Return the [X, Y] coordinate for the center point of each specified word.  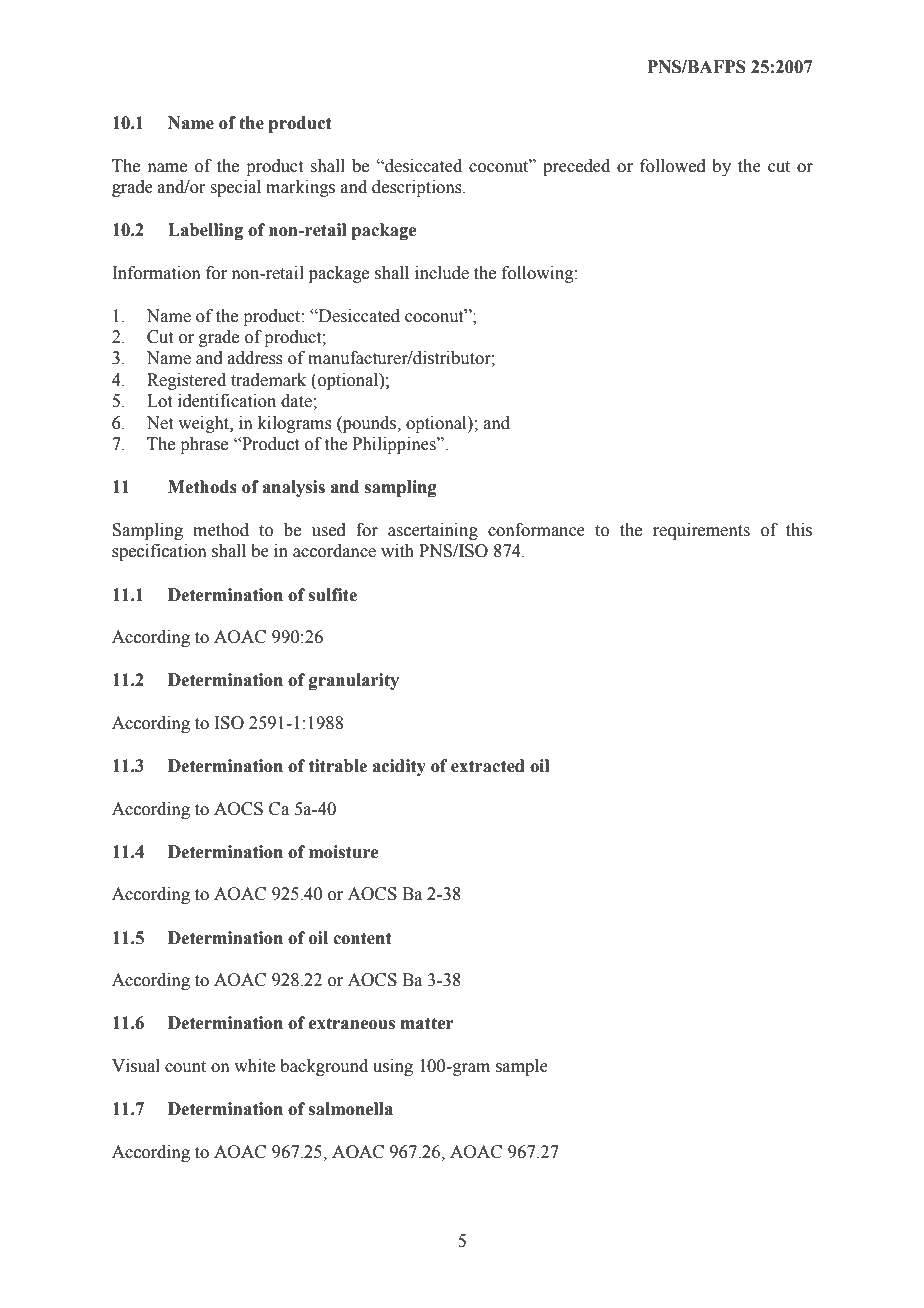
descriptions [418, 188]
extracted [488, 766]
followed [673, 166]
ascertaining [433, 531]
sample [522, 1067]
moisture [343, 852]
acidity [399, 767]
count [185, 1067]
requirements [701, 531]
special [235, 188]
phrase [204, 445]
